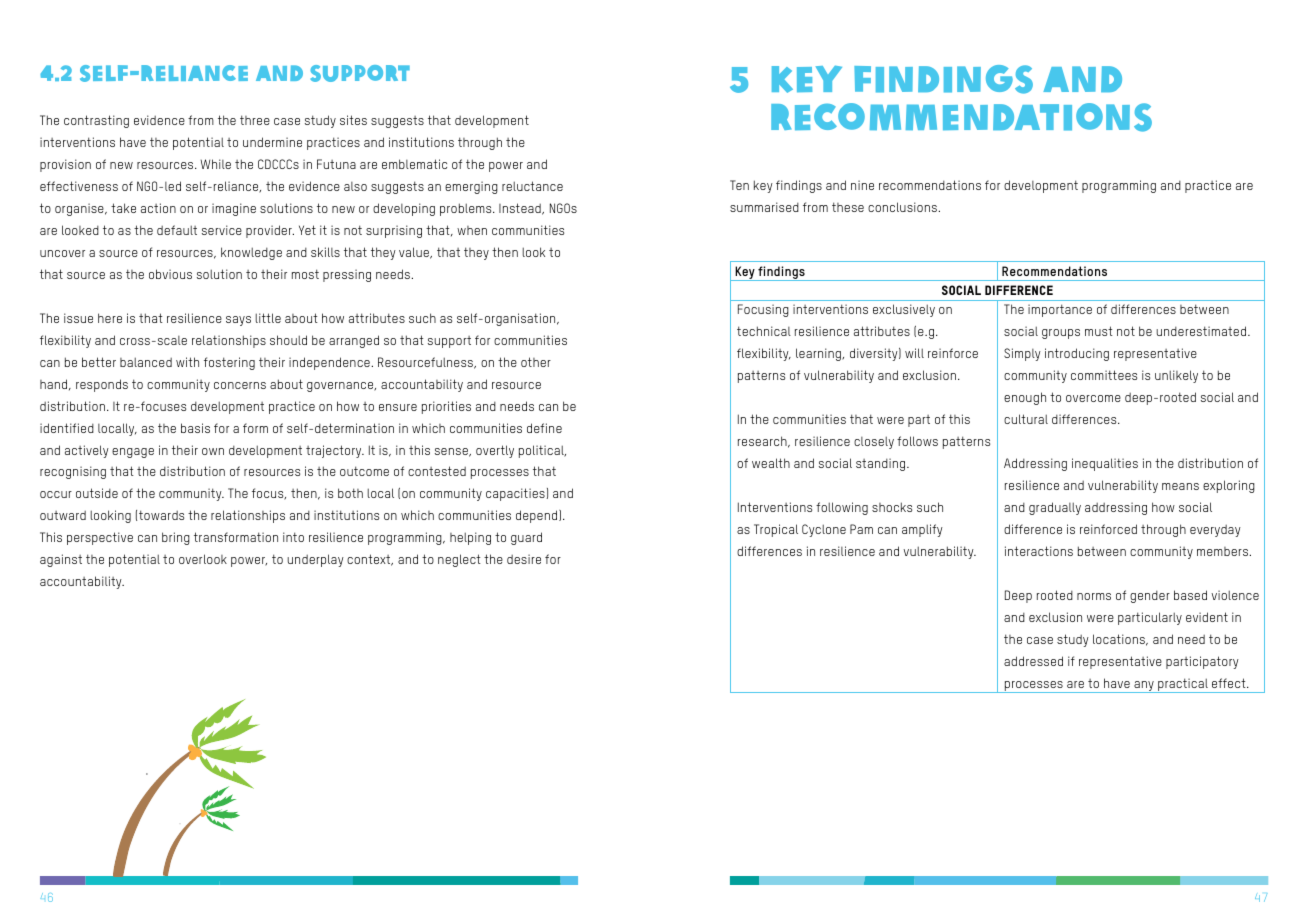 The height and width of the screenshot is (924, 1308). I want to click on obvious, so click(170, 274).
